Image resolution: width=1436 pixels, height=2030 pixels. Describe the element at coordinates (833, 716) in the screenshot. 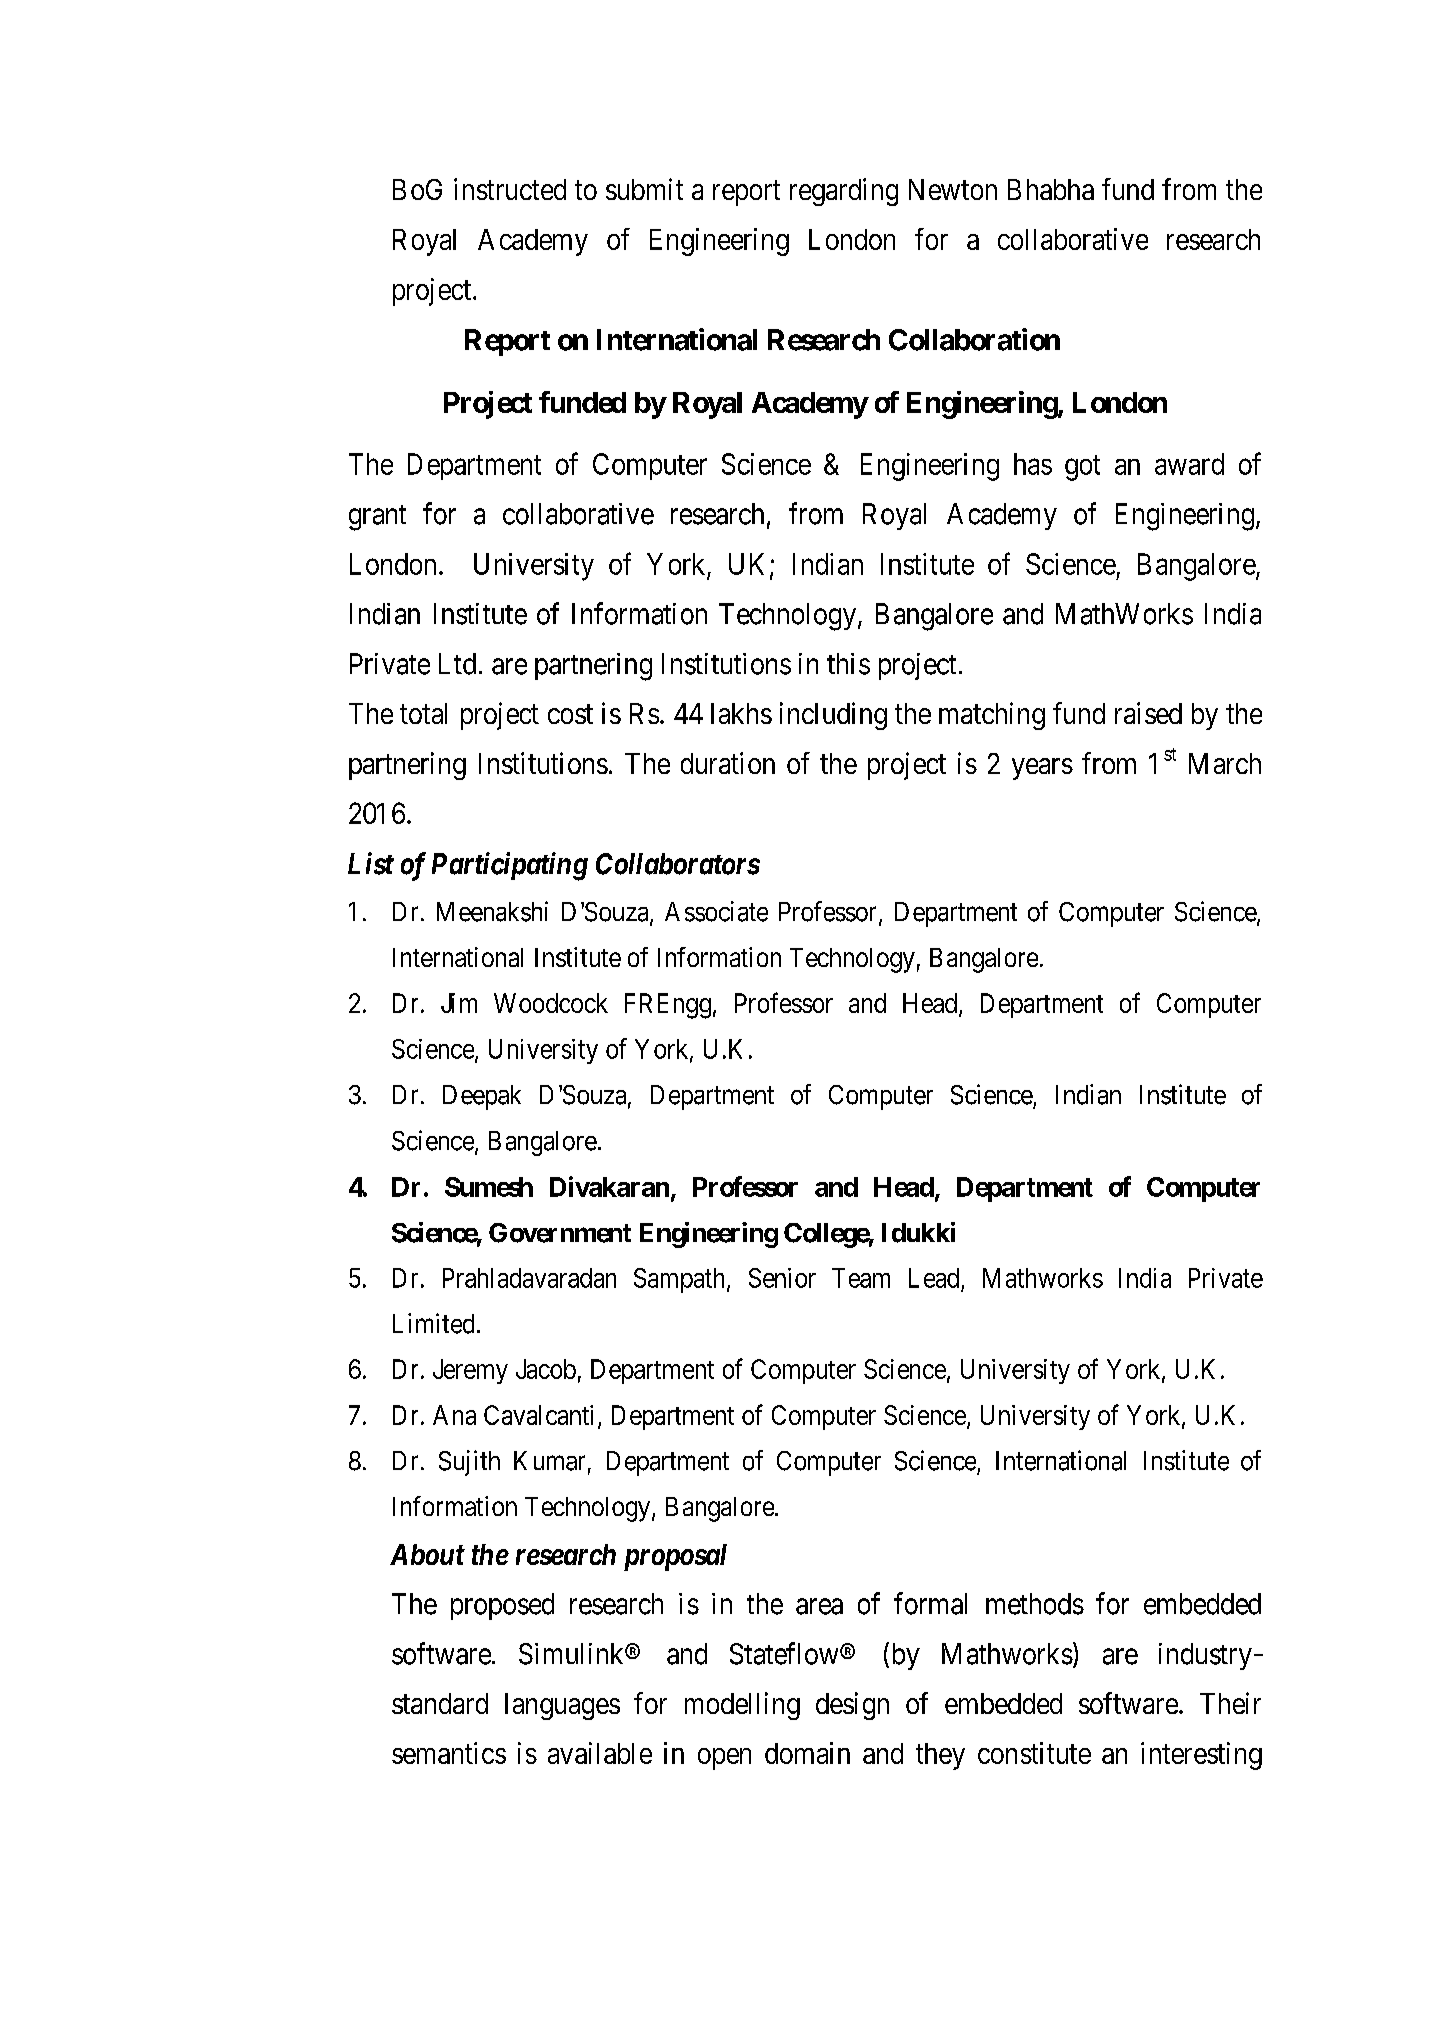

I see `including` at that location.
